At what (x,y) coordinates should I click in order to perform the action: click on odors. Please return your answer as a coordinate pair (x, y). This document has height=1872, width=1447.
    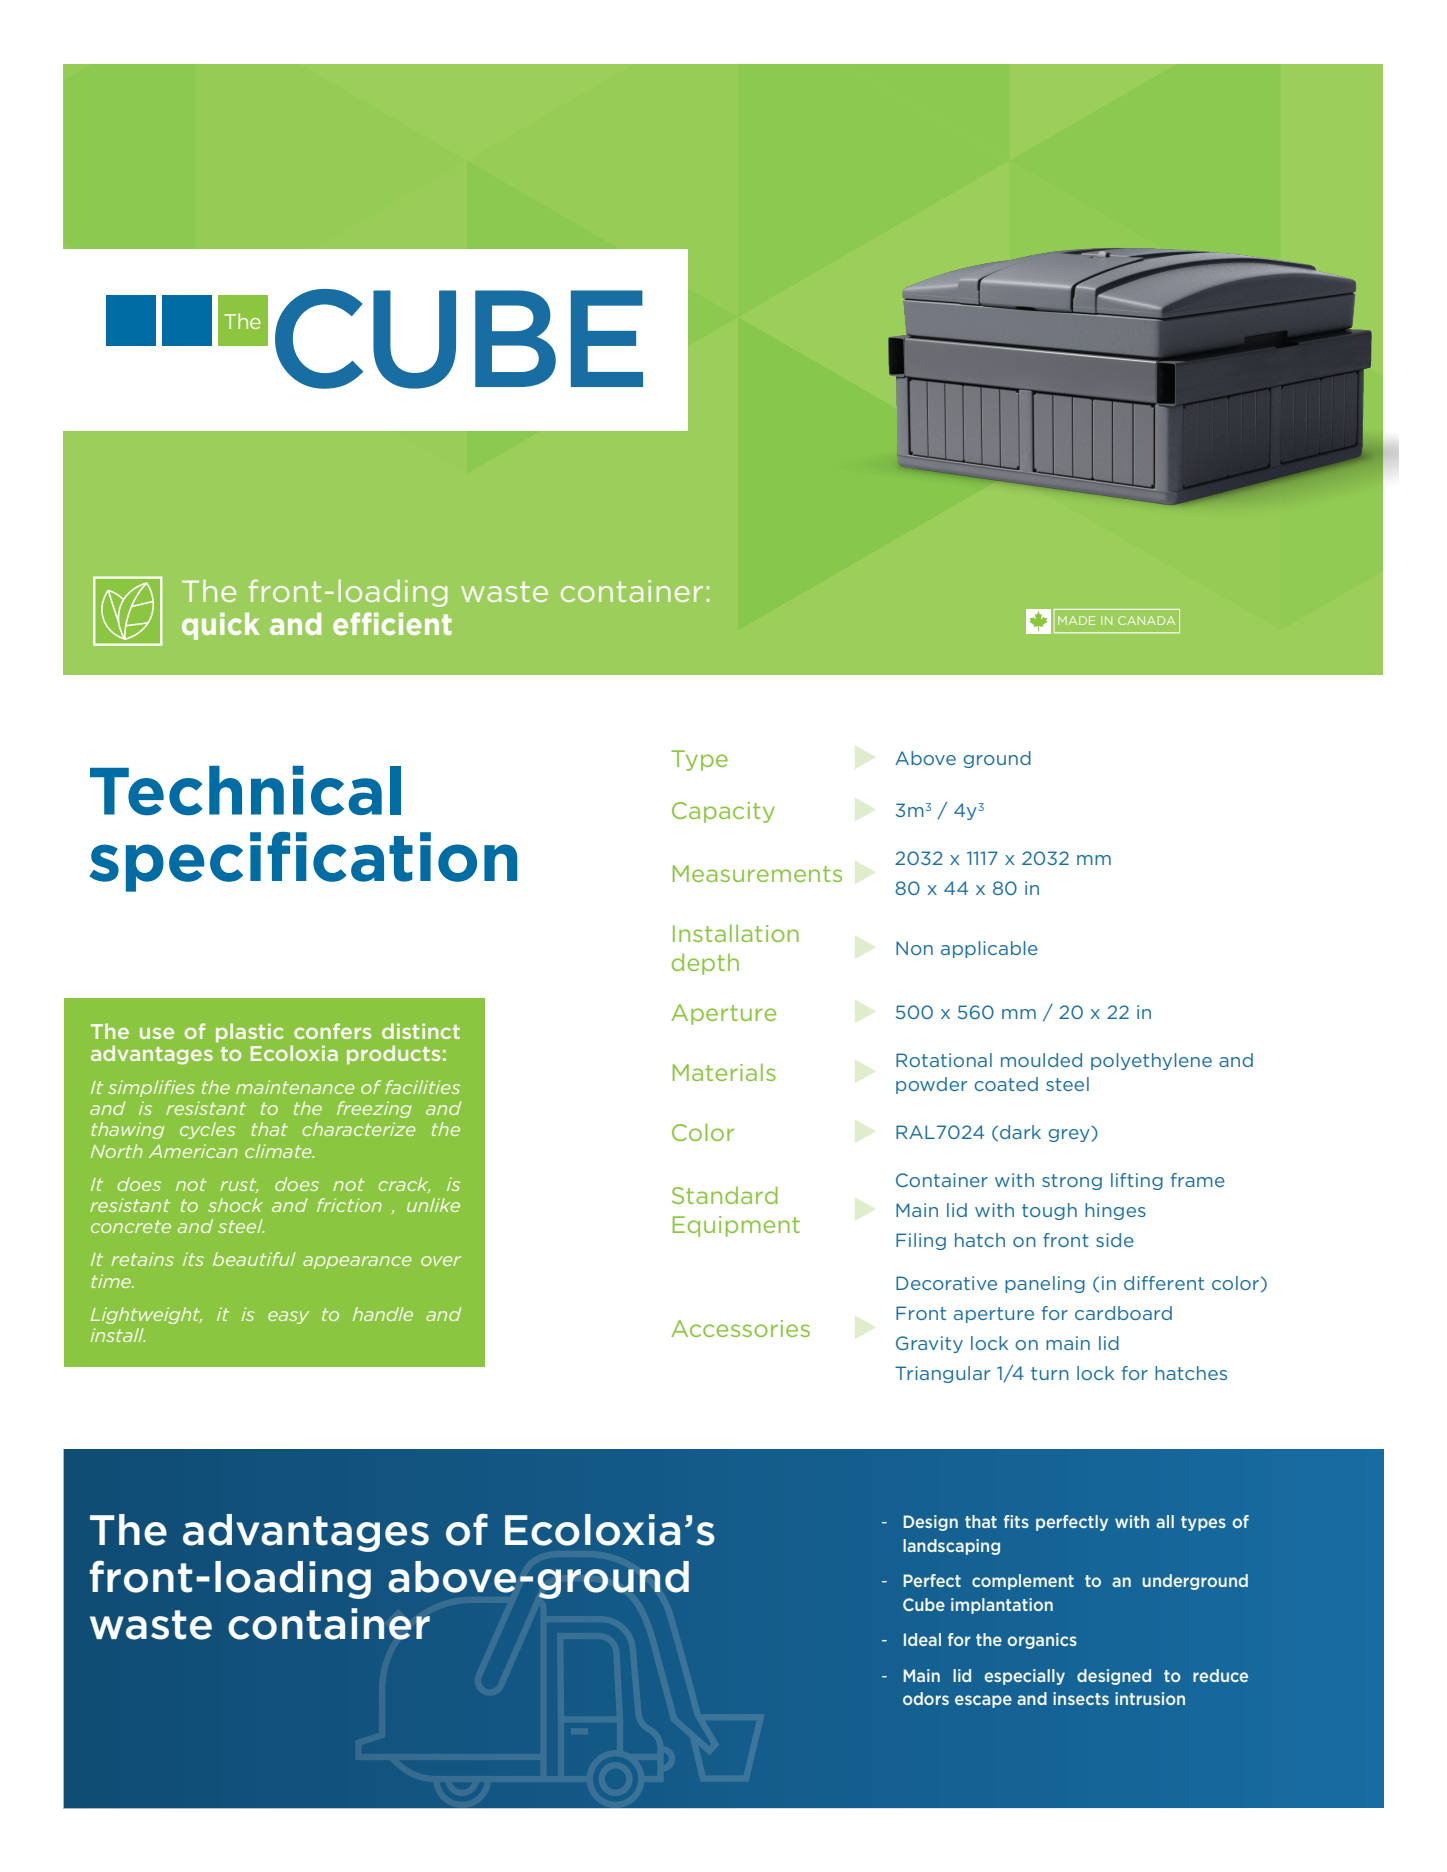
    Looking at the image, I should click on (926, 1698).
